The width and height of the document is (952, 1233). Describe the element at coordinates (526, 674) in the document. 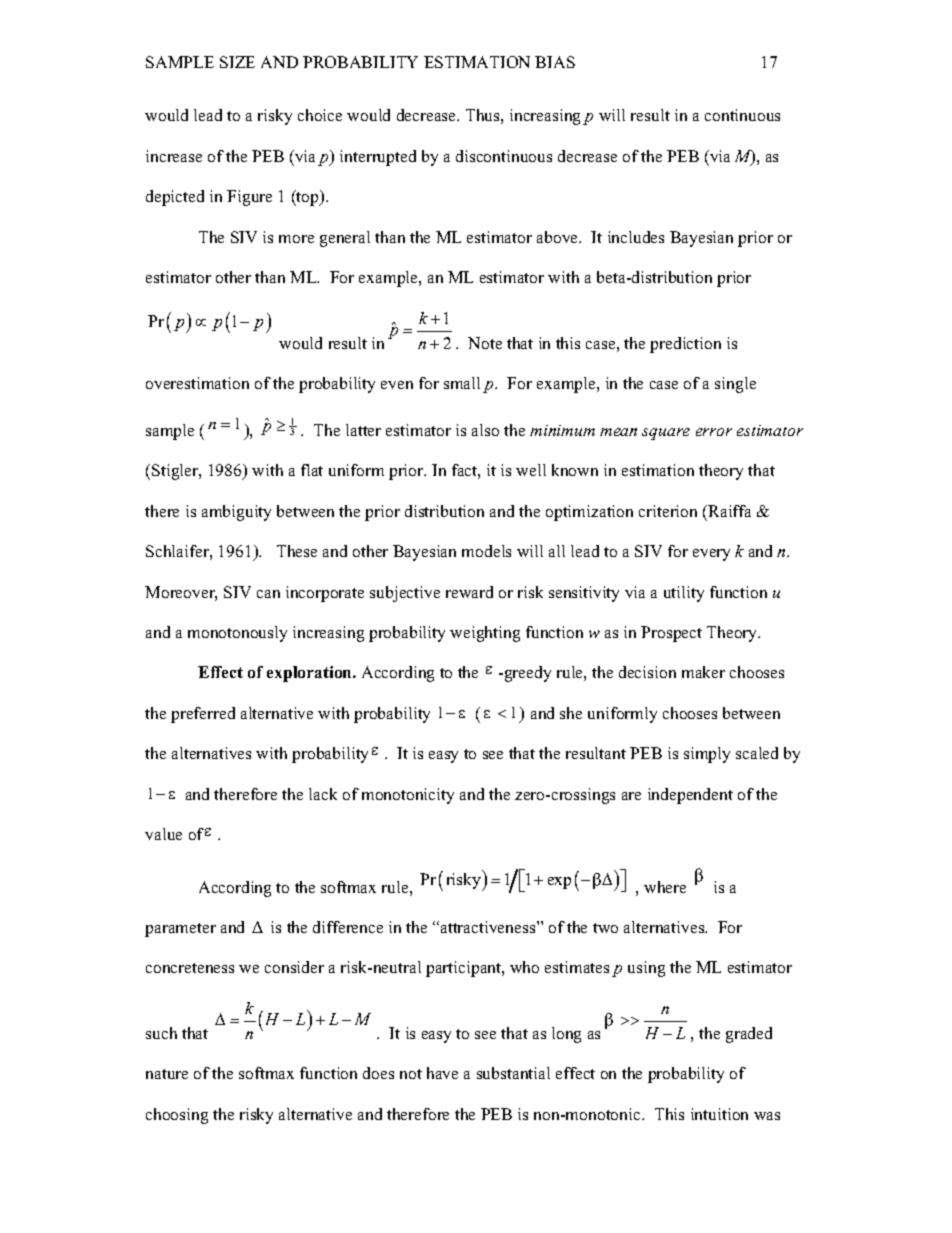

I see `greedy` at that location.
